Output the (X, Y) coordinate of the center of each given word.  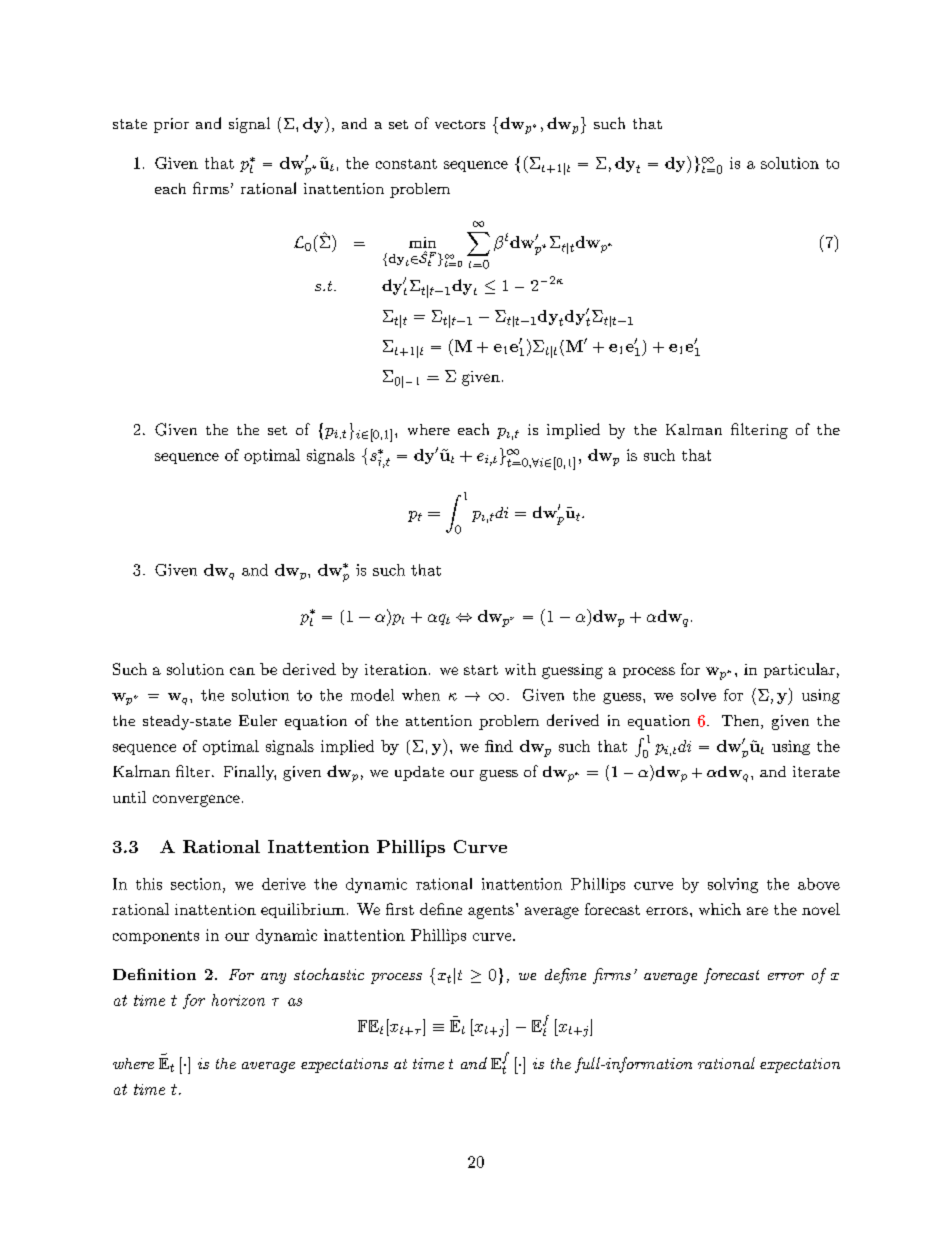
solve (698, 695)
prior (171, 125)
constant (406, 164)
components (156, 937)
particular (799, 670)
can (242, 671)
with (520, 669)
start (481, 670)
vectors (460, 124)
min (422, 242)
